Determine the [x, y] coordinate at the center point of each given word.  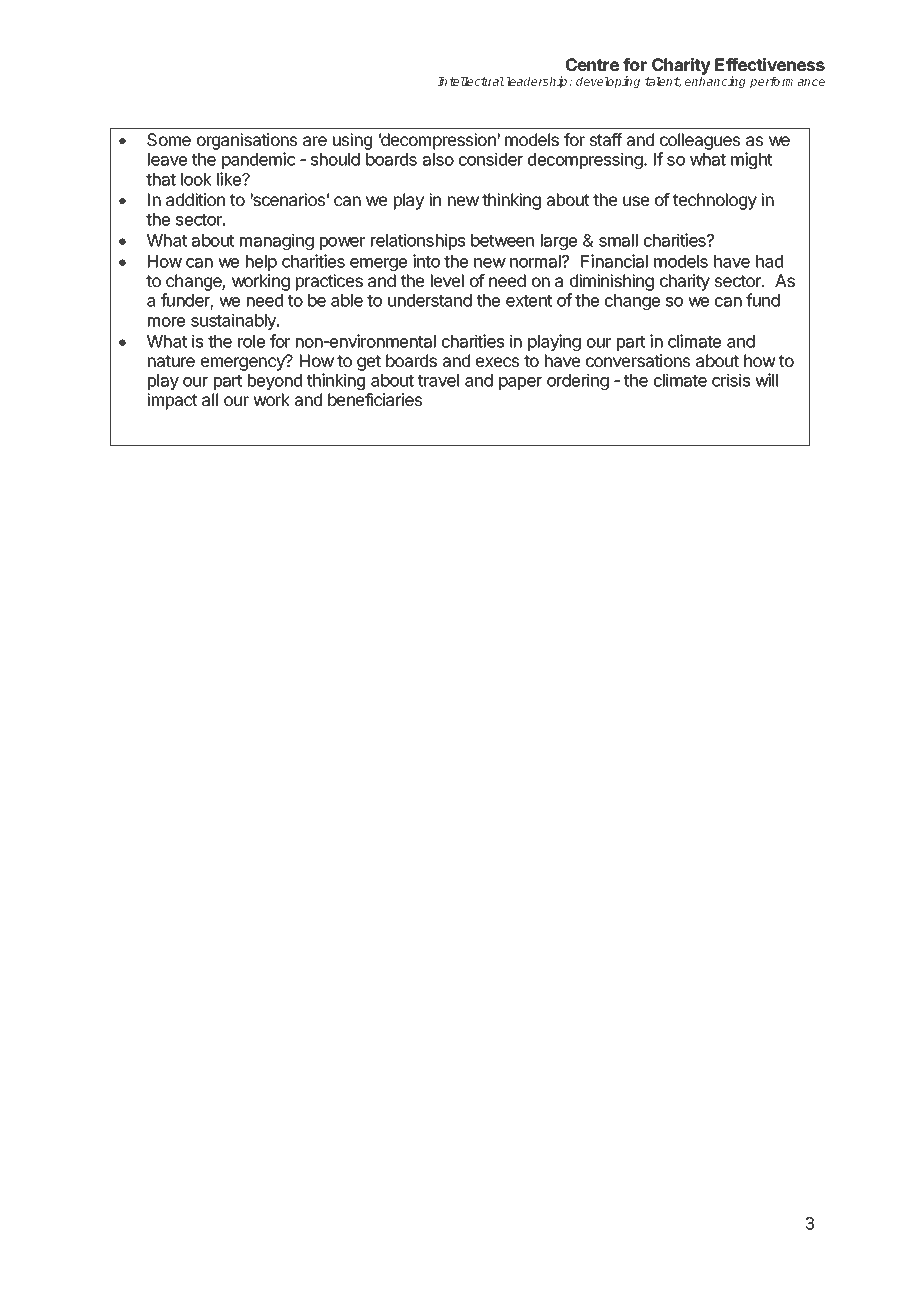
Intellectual [471, 81]
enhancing [715, 82]
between [502, 240]
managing [277, 241]
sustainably [234, 321]
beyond [275, 382]
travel [438, 380]
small [618, 240]
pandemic [259, 160]
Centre [592, 64]
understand [430, 300]
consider [491, 159]
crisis [731, 380]
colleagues [700, 143]
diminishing [611, 284]
